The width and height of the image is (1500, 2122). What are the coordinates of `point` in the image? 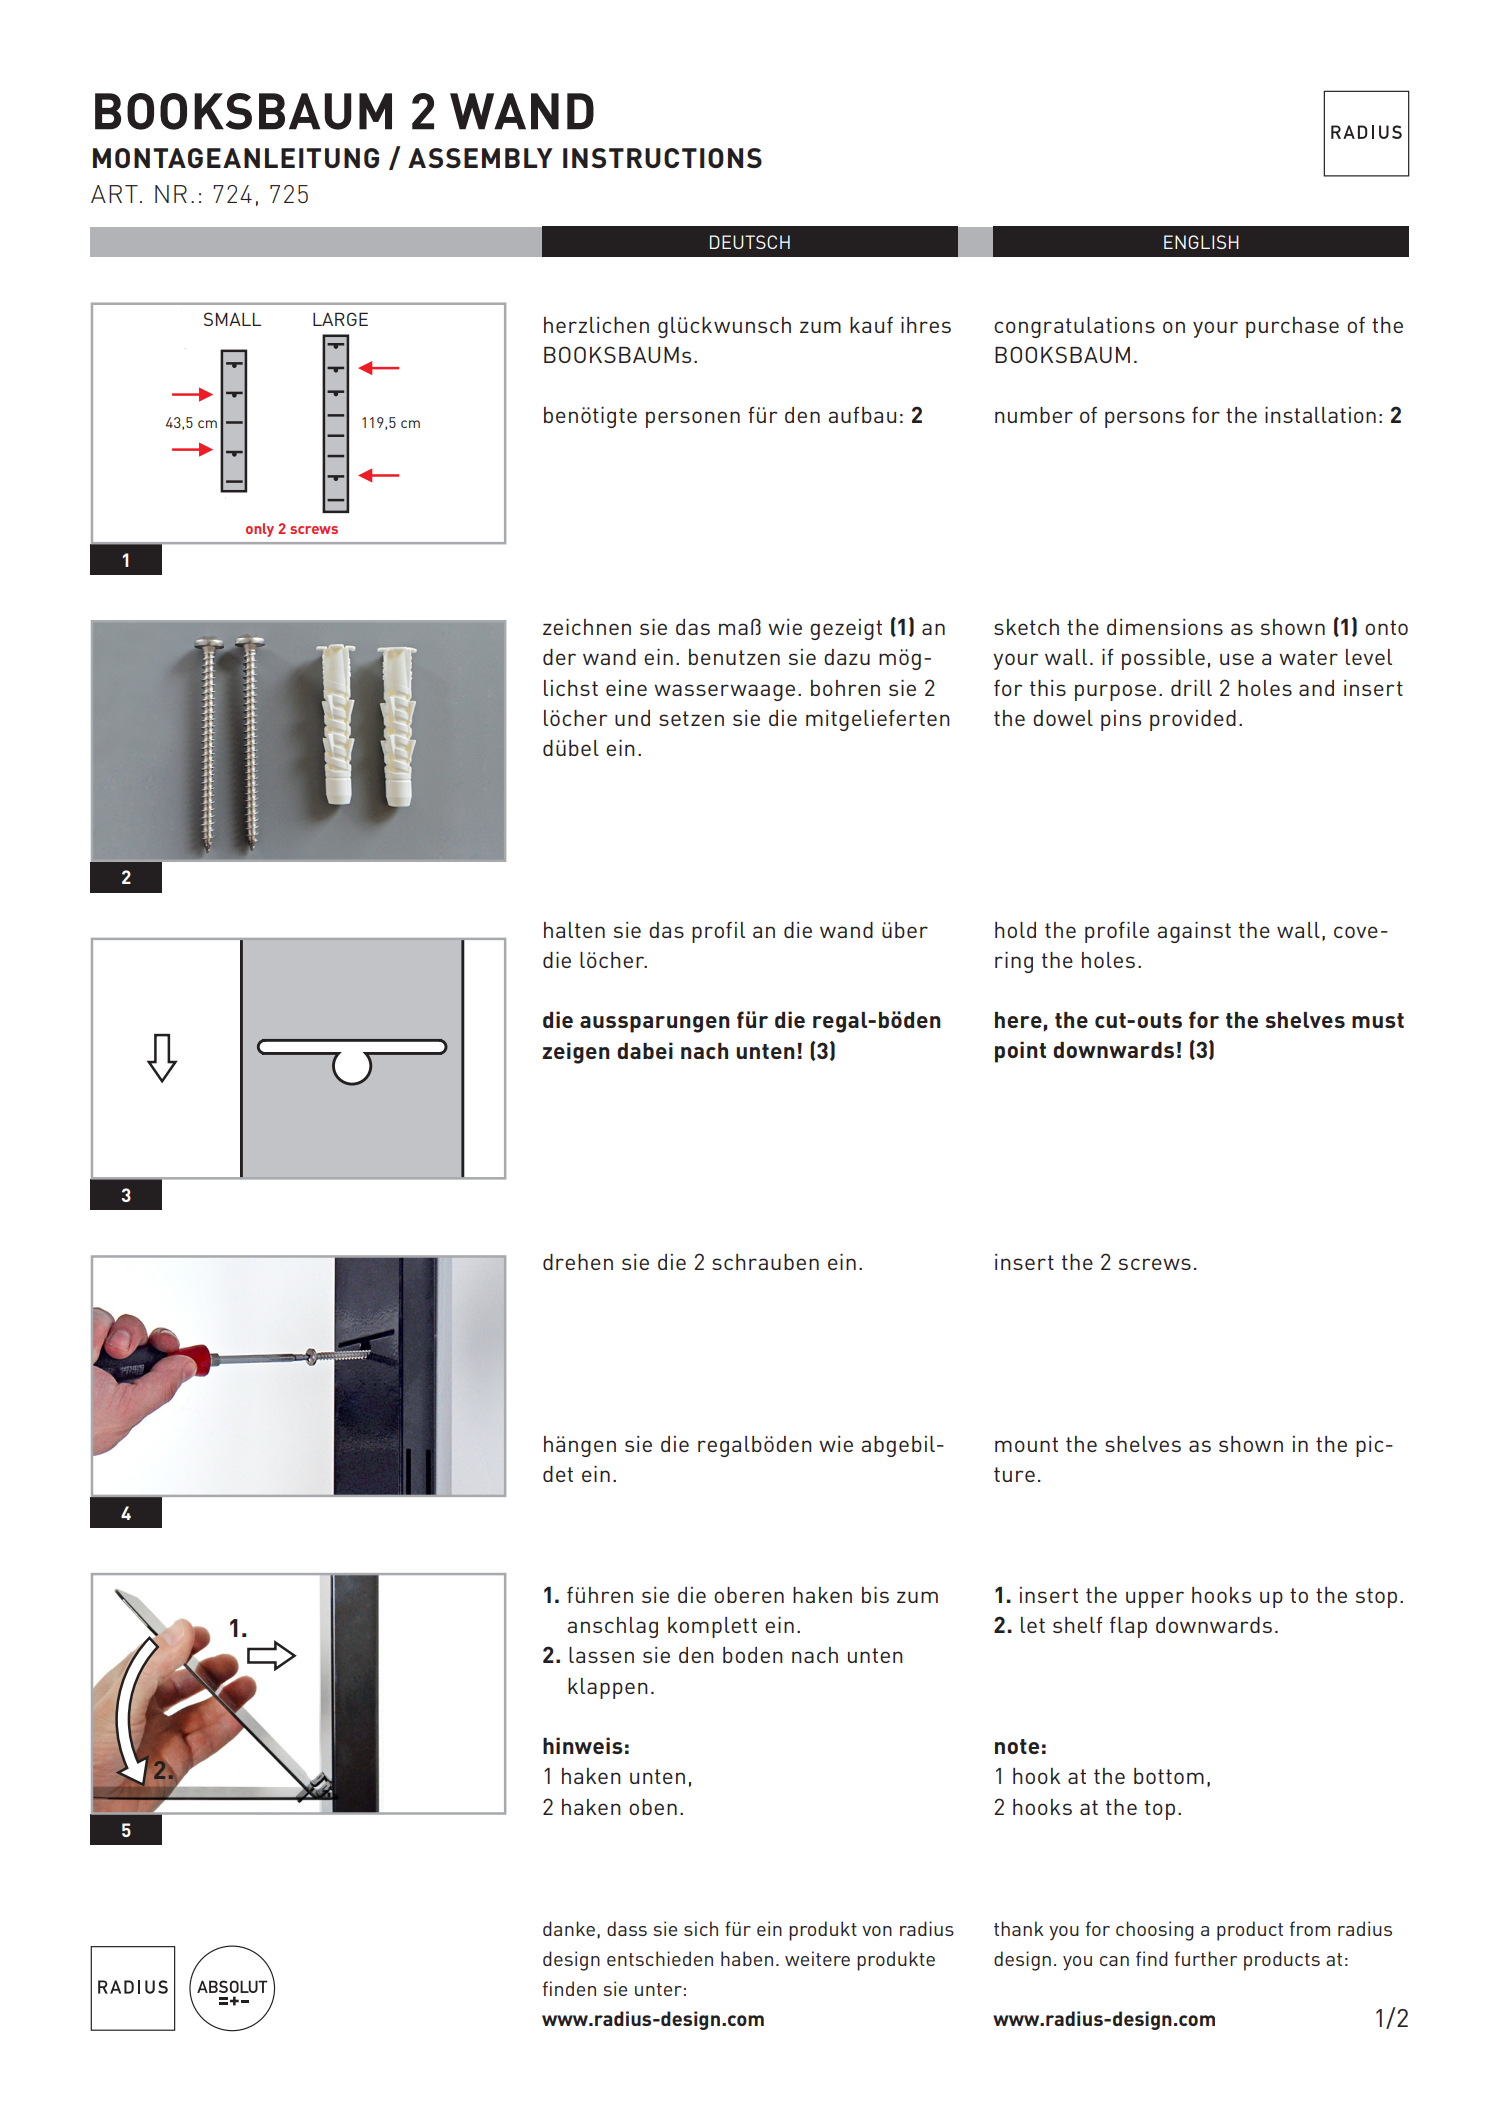 It's located at (1020, 1052).
